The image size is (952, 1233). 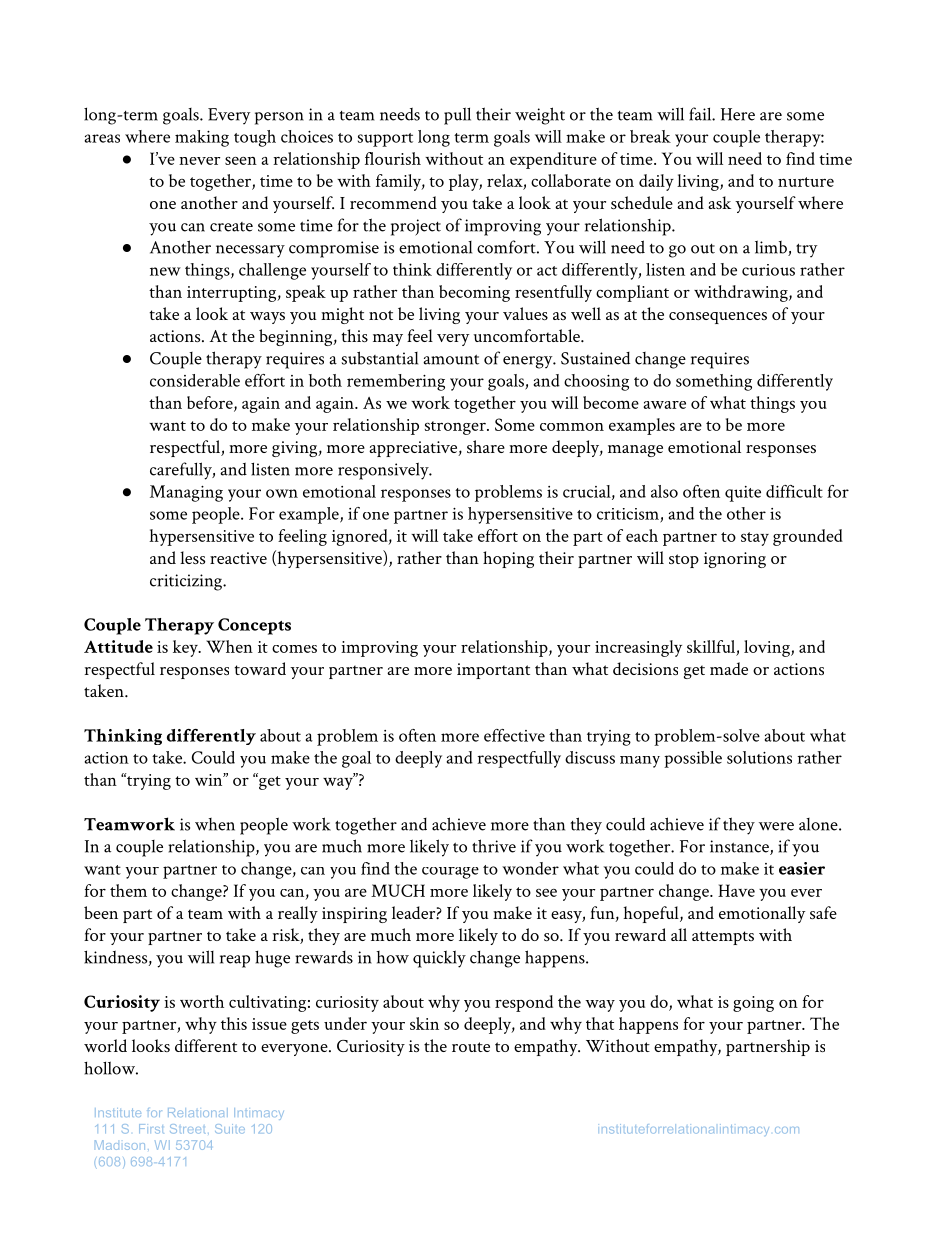 I want to click on key, so click(x=186, y=648).
